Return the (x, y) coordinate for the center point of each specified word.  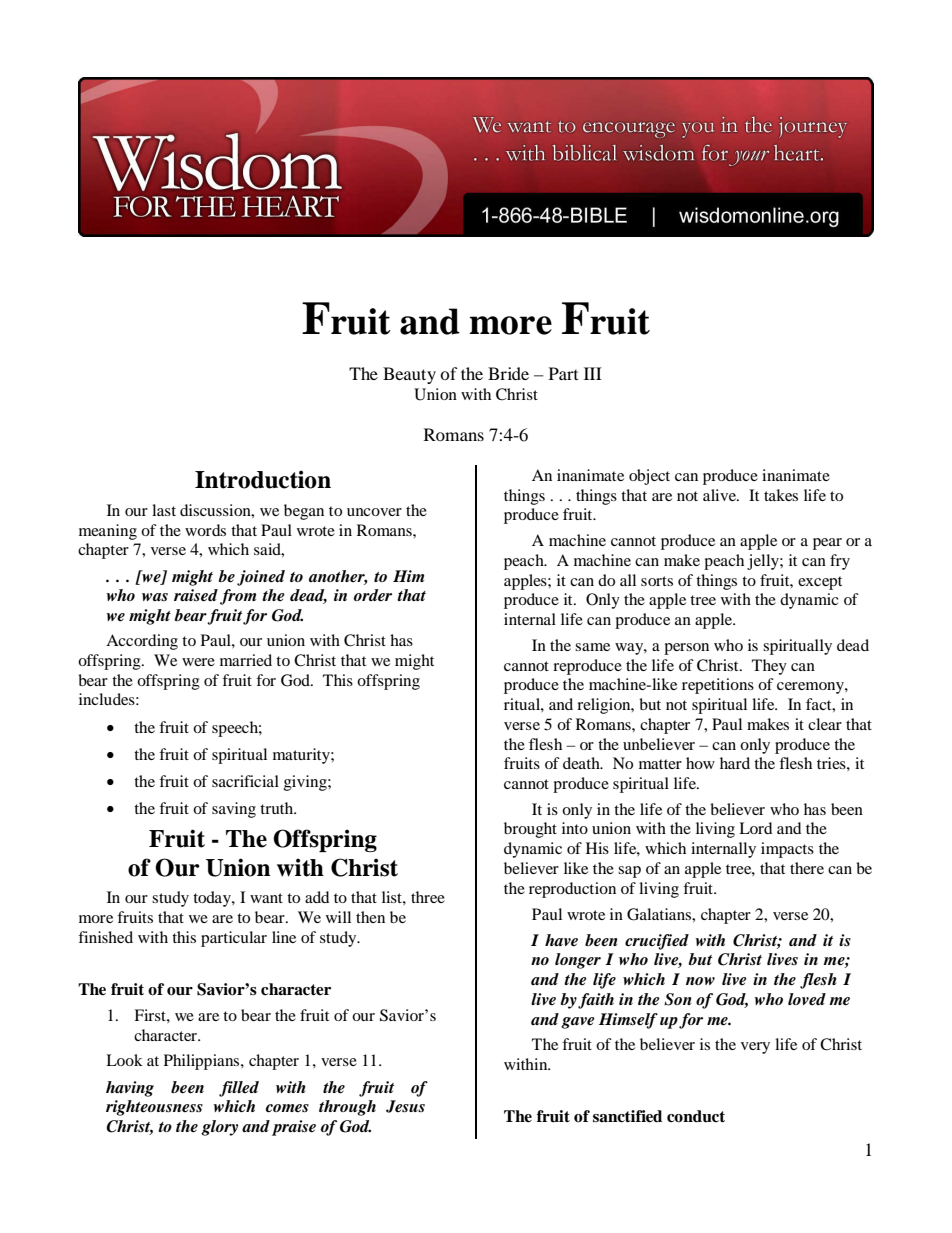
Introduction (263, 479)
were (198, 662)
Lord (755, 828)
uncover (374, 512)
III (593, 373)
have (561, 940)
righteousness (154, 1108)
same (592, 647)
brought (530, 830)
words (205, 530)
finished (105, 937)
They (769, 667)
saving (234, 810)
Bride (508, 373)
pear (827, 544)
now (700, 981)
